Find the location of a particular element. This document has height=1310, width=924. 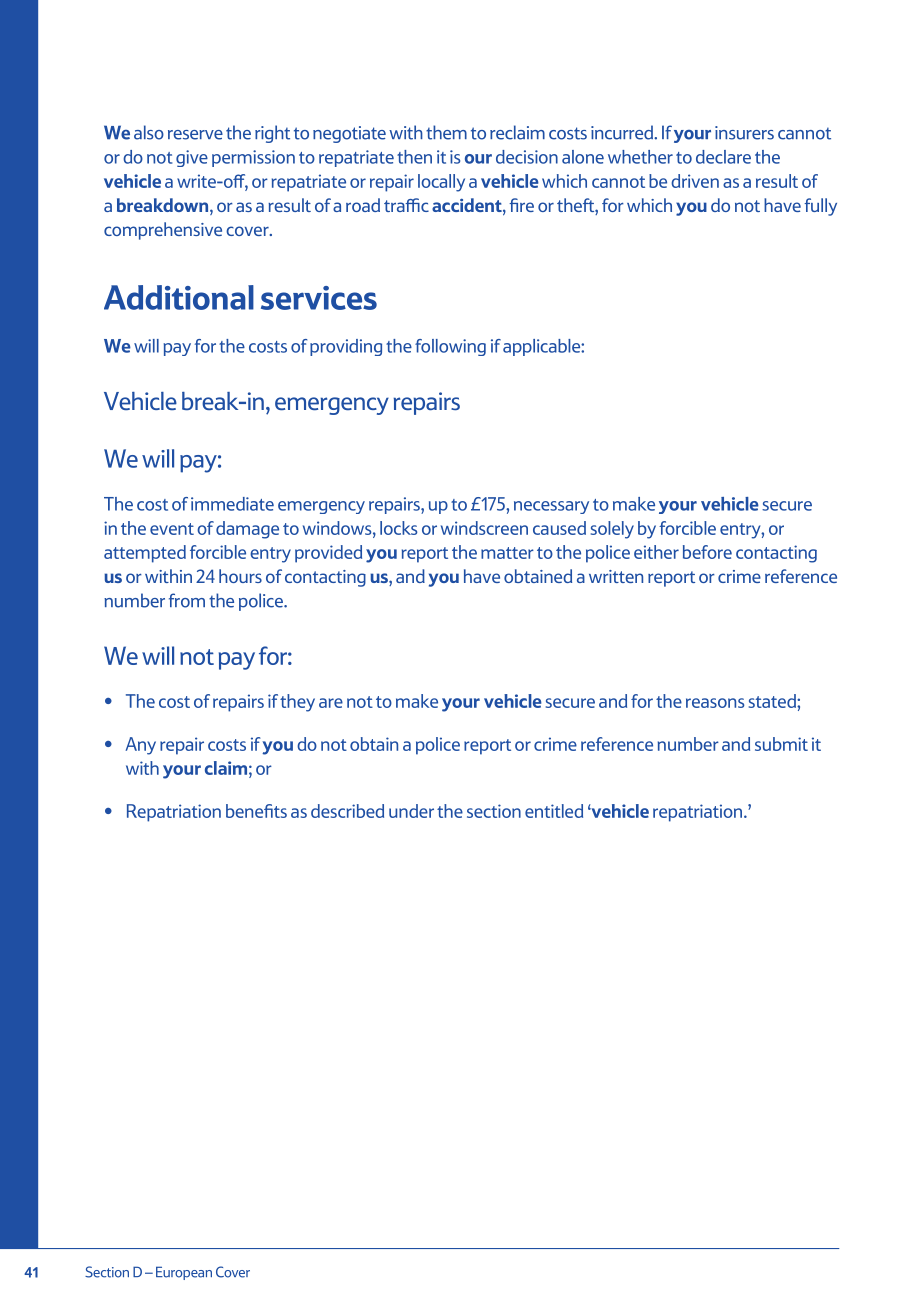

give is located at coordinates (192, 158).
